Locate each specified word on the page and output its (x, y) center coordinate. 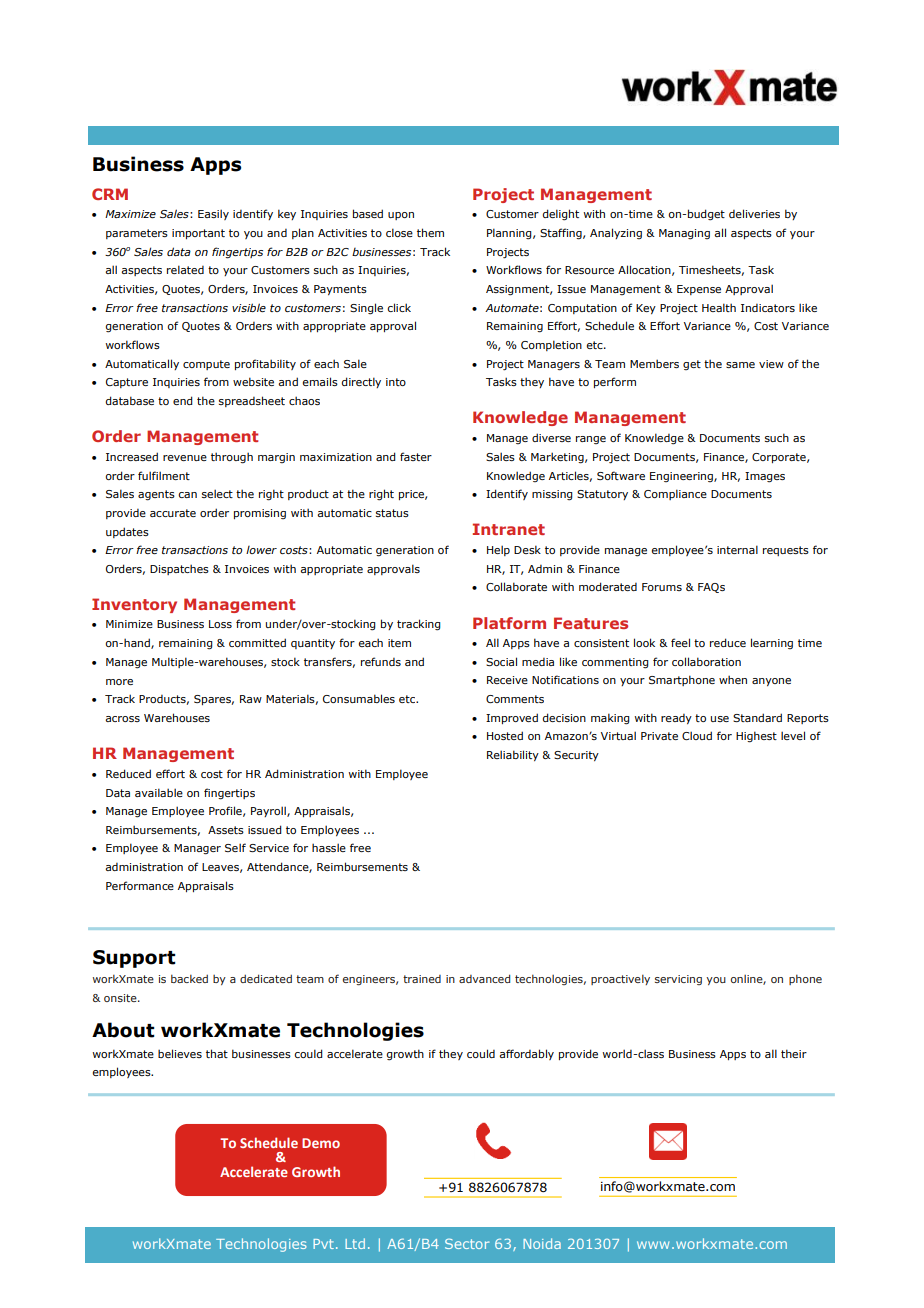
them (430, 232)
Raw (251, 699)
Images (765, 477)
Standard (757, 717)
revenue (185, 458)
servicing (678, 980)
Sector (467, 1243)
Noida (542, 1243)
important (198, 234)
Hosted (505, 735)
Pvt (323, 1244)
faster (416, 456)
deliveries (754, 213)
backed (189, 978)
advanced (484, 978)
